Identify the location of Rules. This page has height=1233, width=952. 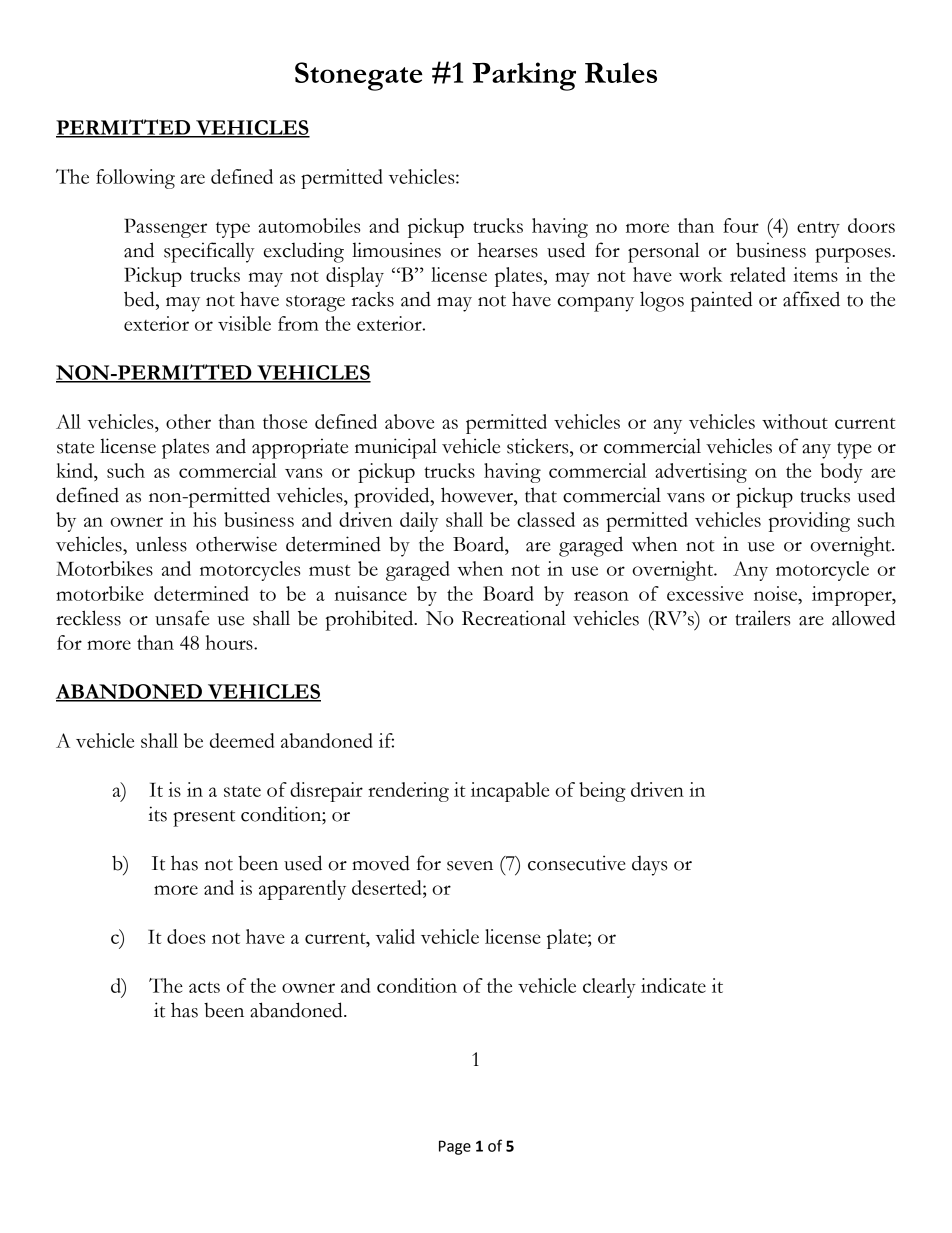
(621, 72).
